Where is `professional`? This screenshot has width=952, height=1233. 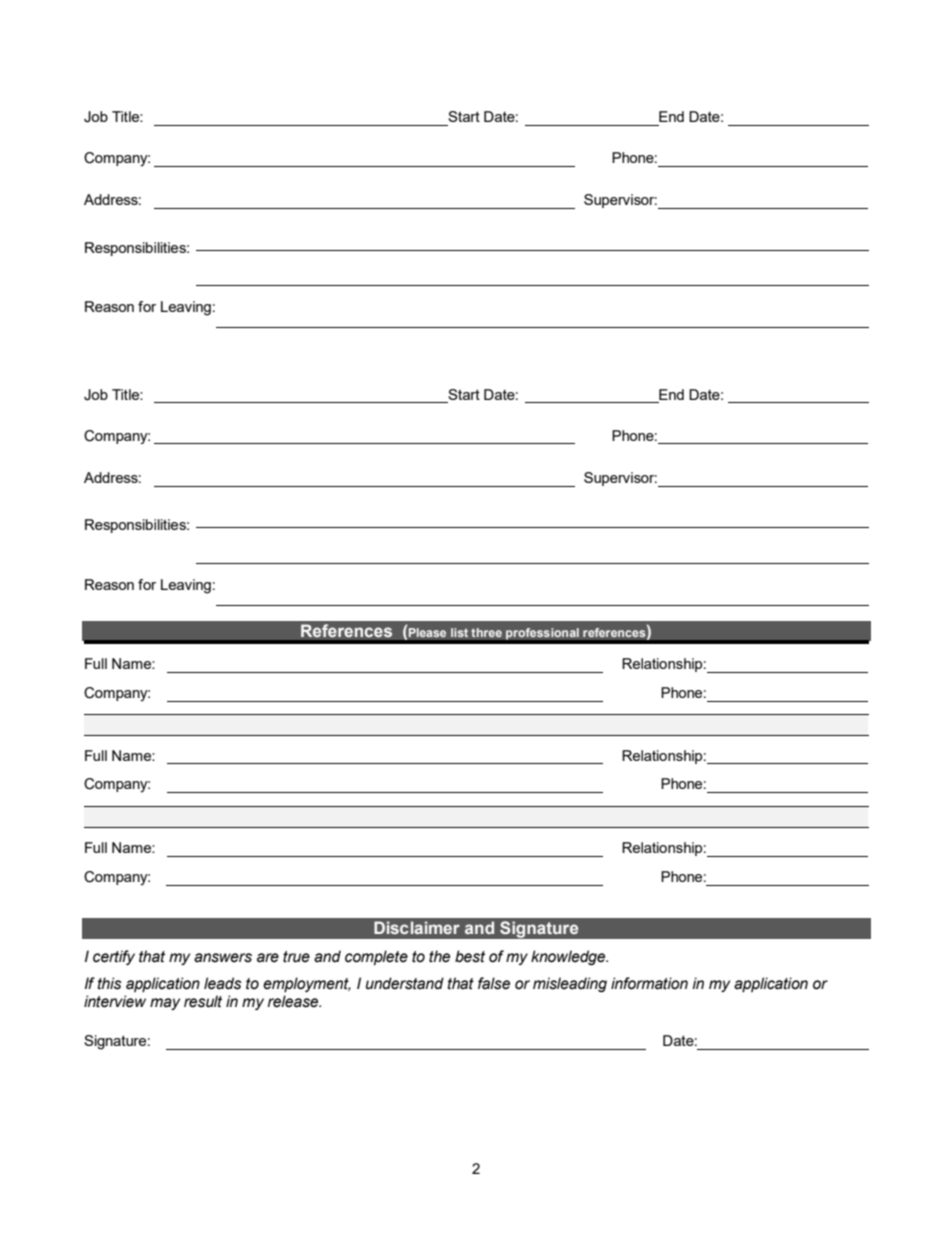
professional is located at coordinates (542, 634).
